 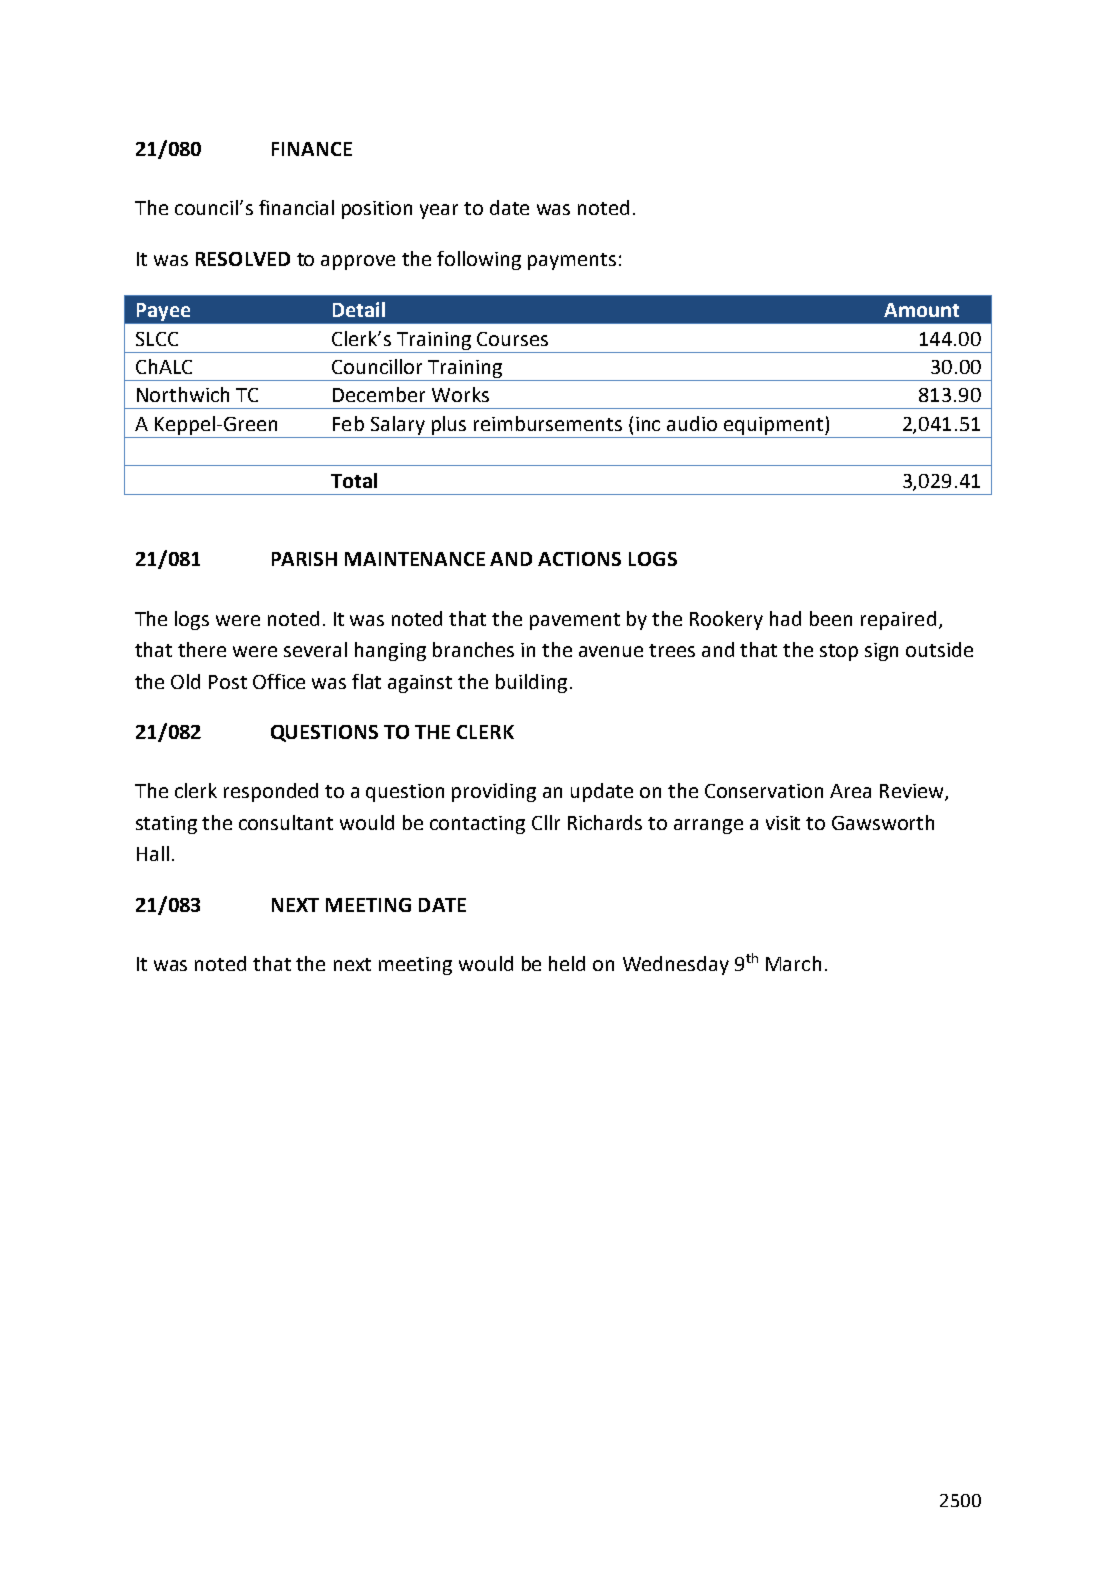 I want to click on Hall, so click(x=153, y=853).
